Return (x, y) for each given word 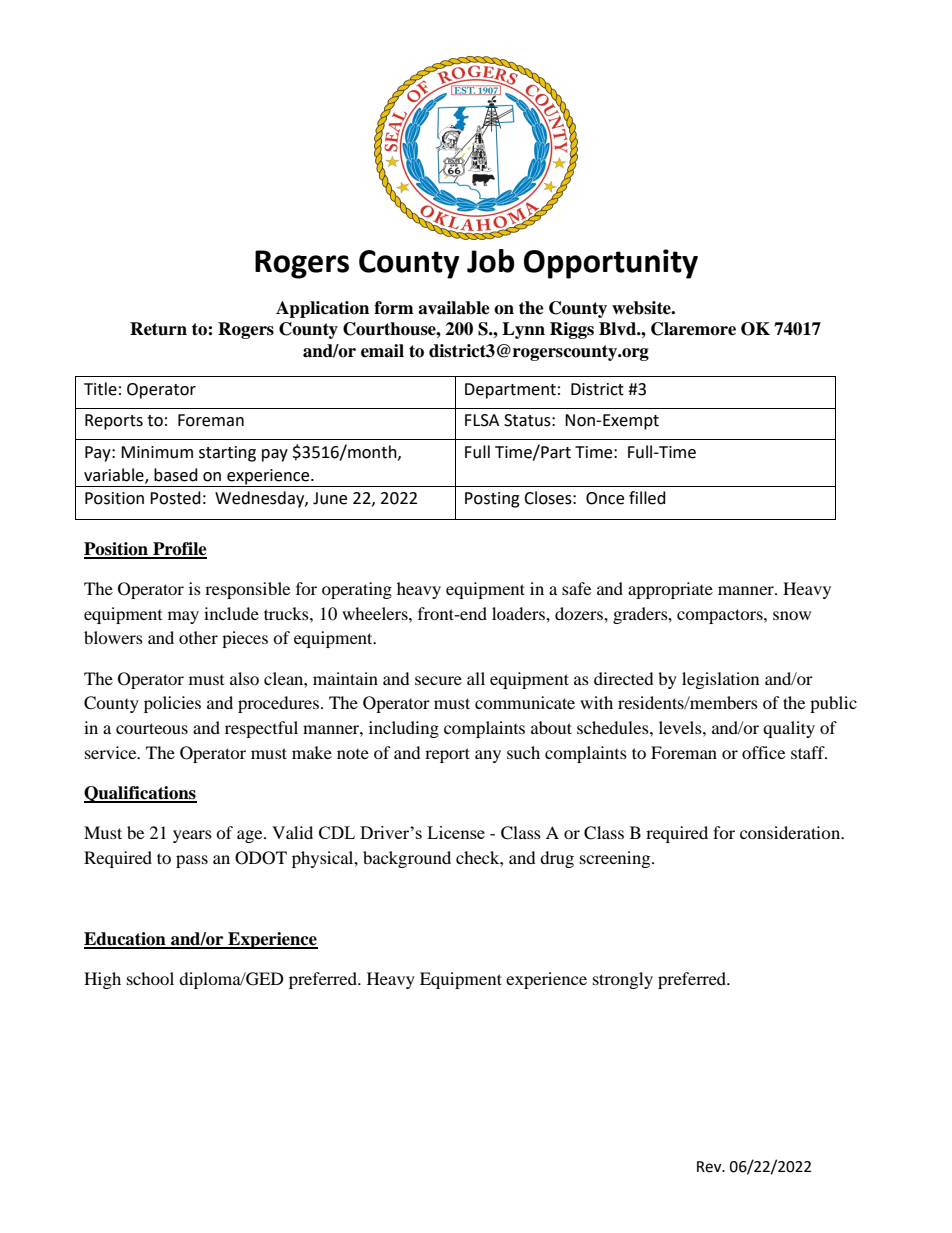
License (456, 832)
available (454, 308)
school (150, 978)
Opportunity (611, 264)
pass (192, 861)
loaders (519, 613)
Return (158, 329)
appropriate (670, 590)
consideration (791, 832)
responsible (247, 590)
